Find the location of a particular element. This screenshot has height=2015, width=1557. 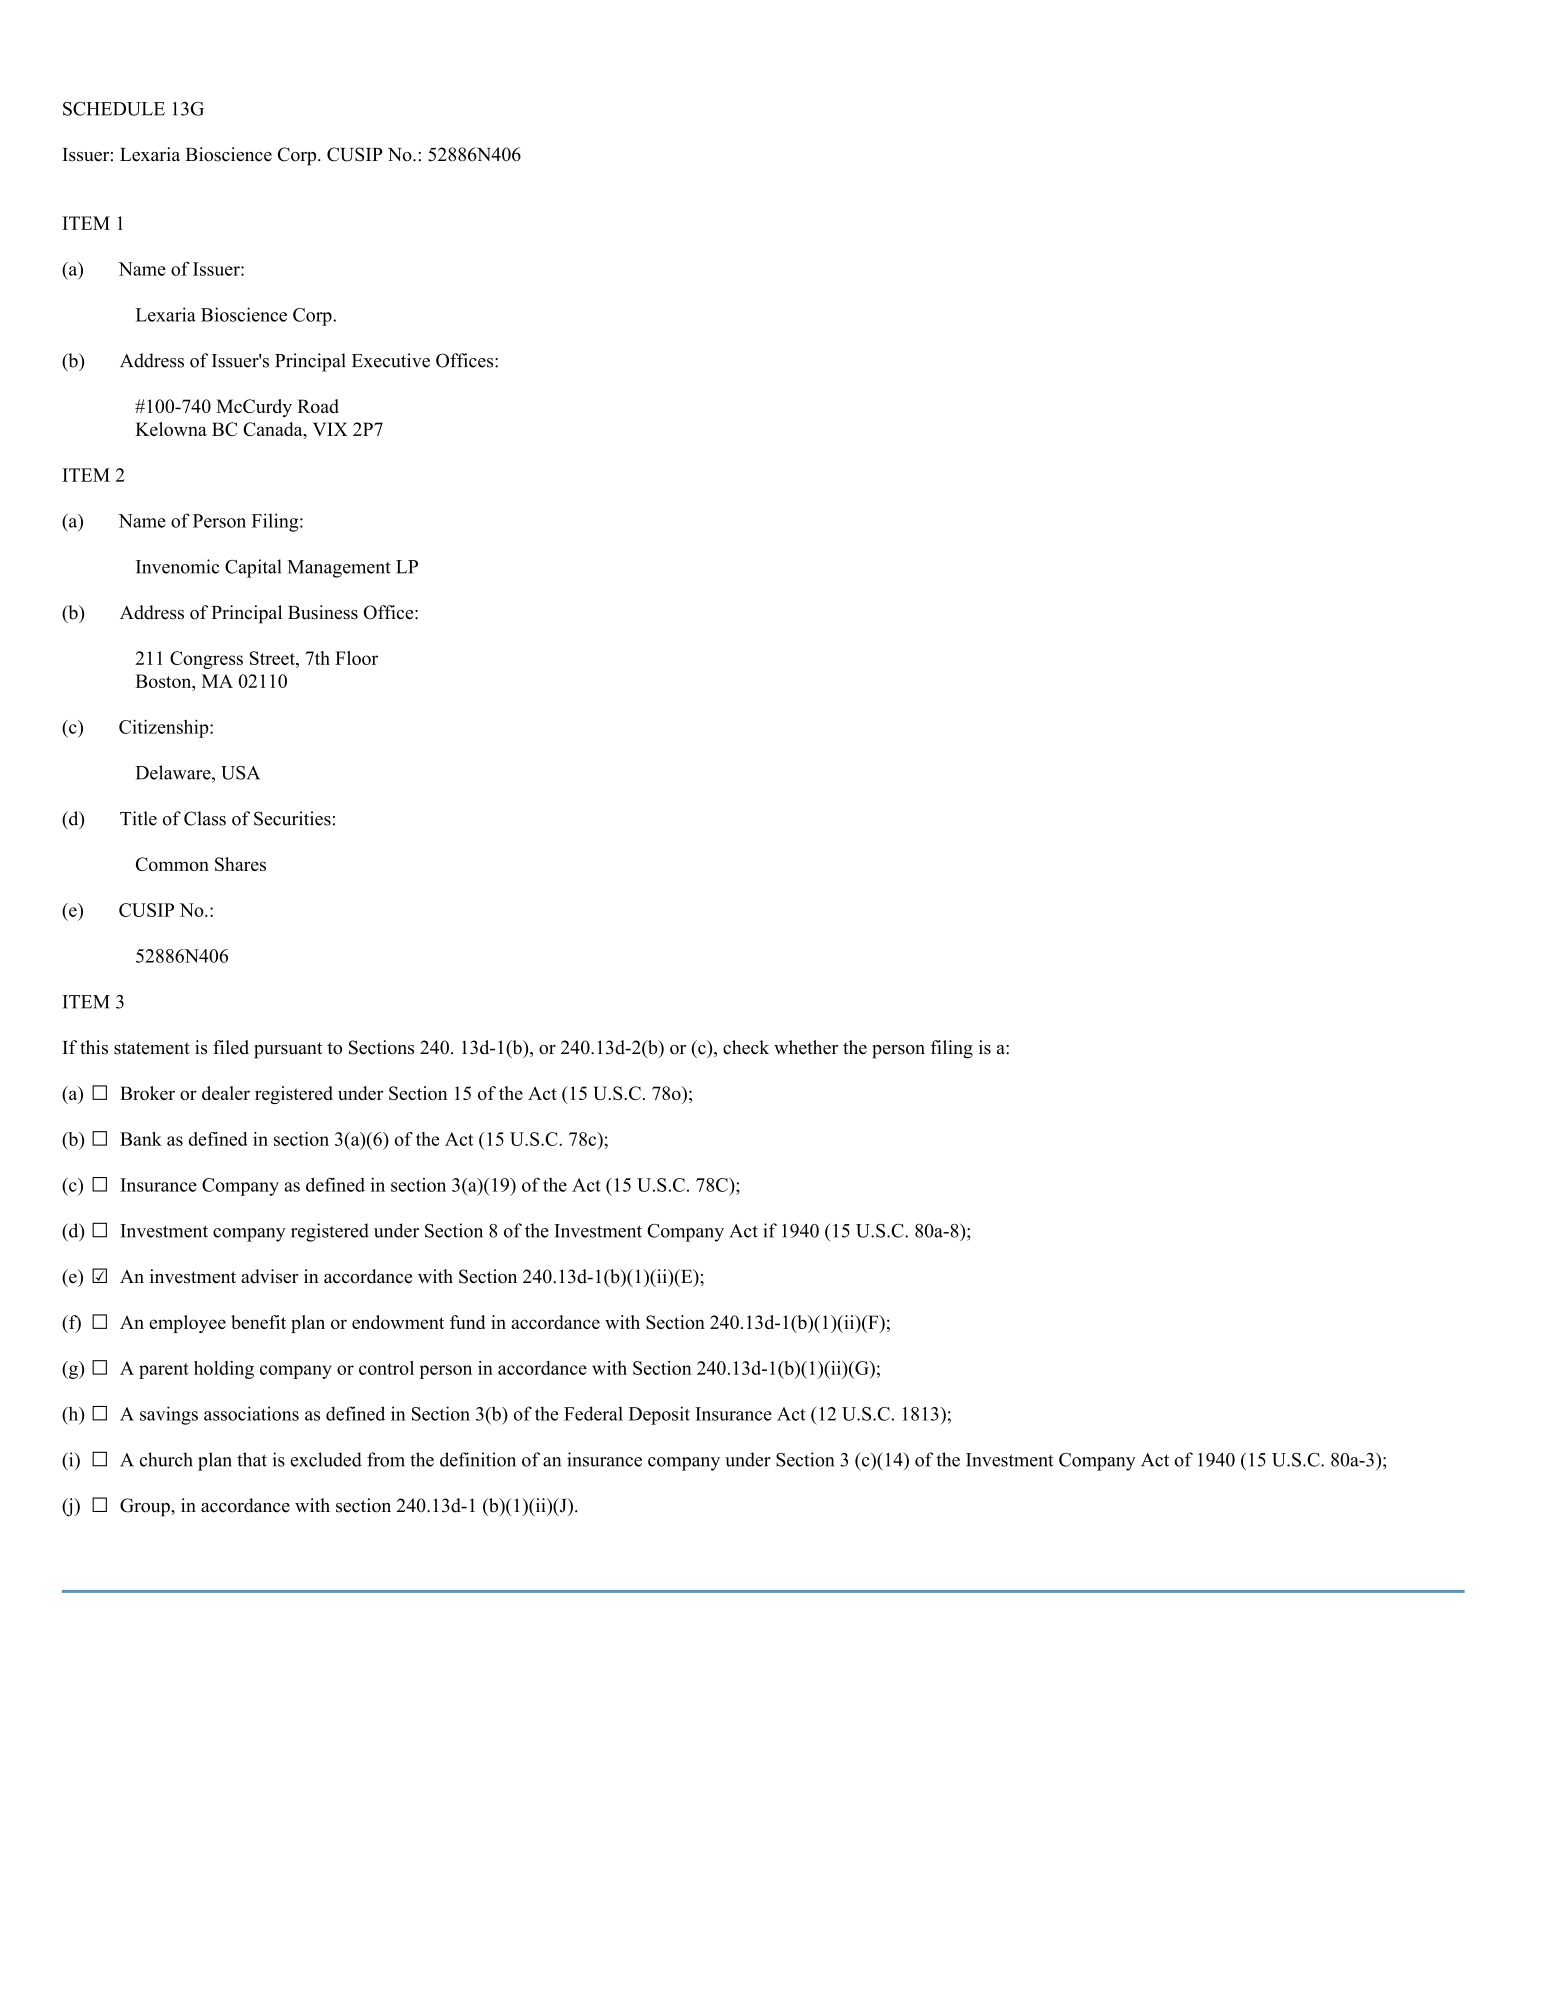

check is located at coordinates (746, 1047).
